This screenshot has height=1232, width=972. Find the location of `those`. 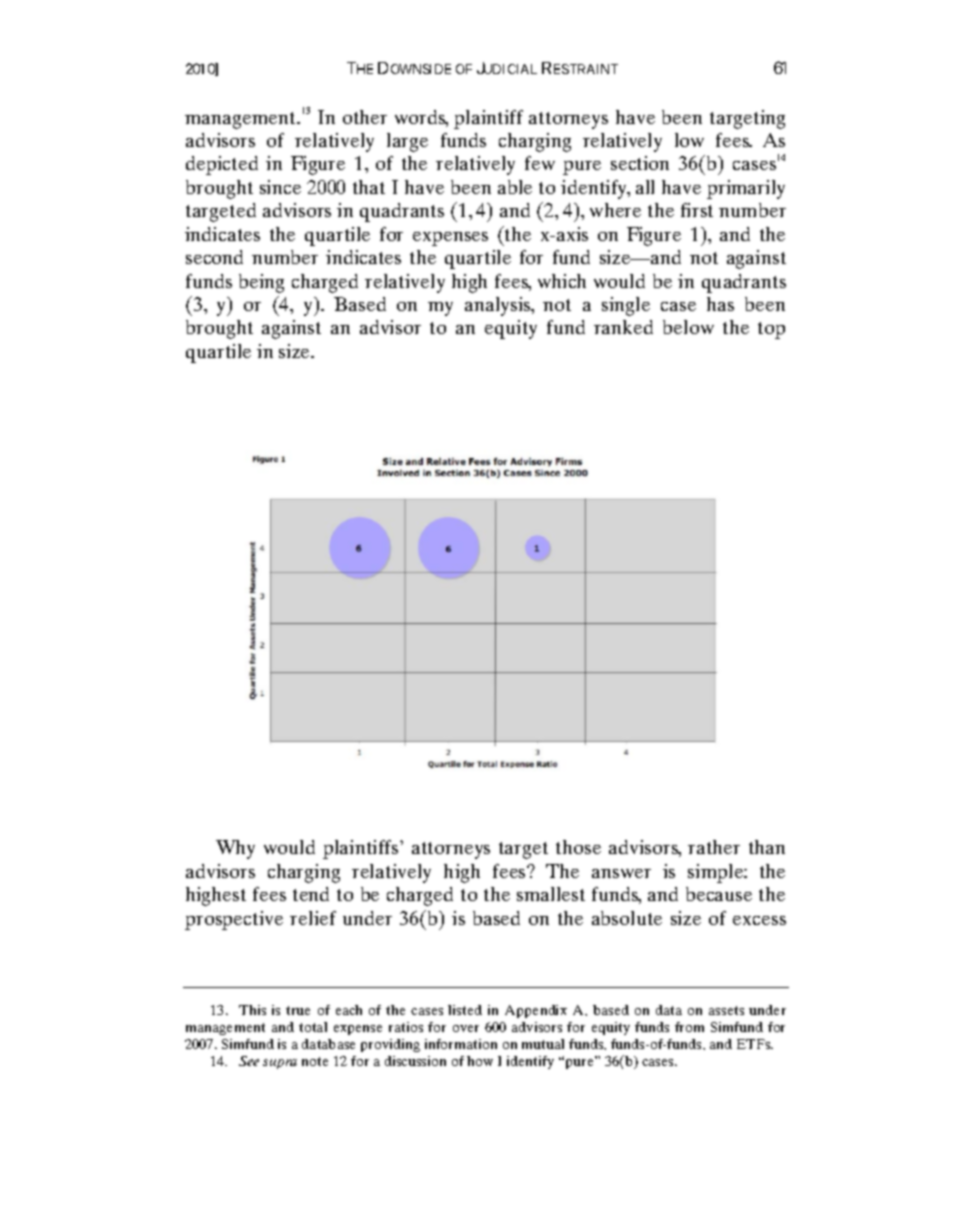

those is located at coordinates (578, 847).
